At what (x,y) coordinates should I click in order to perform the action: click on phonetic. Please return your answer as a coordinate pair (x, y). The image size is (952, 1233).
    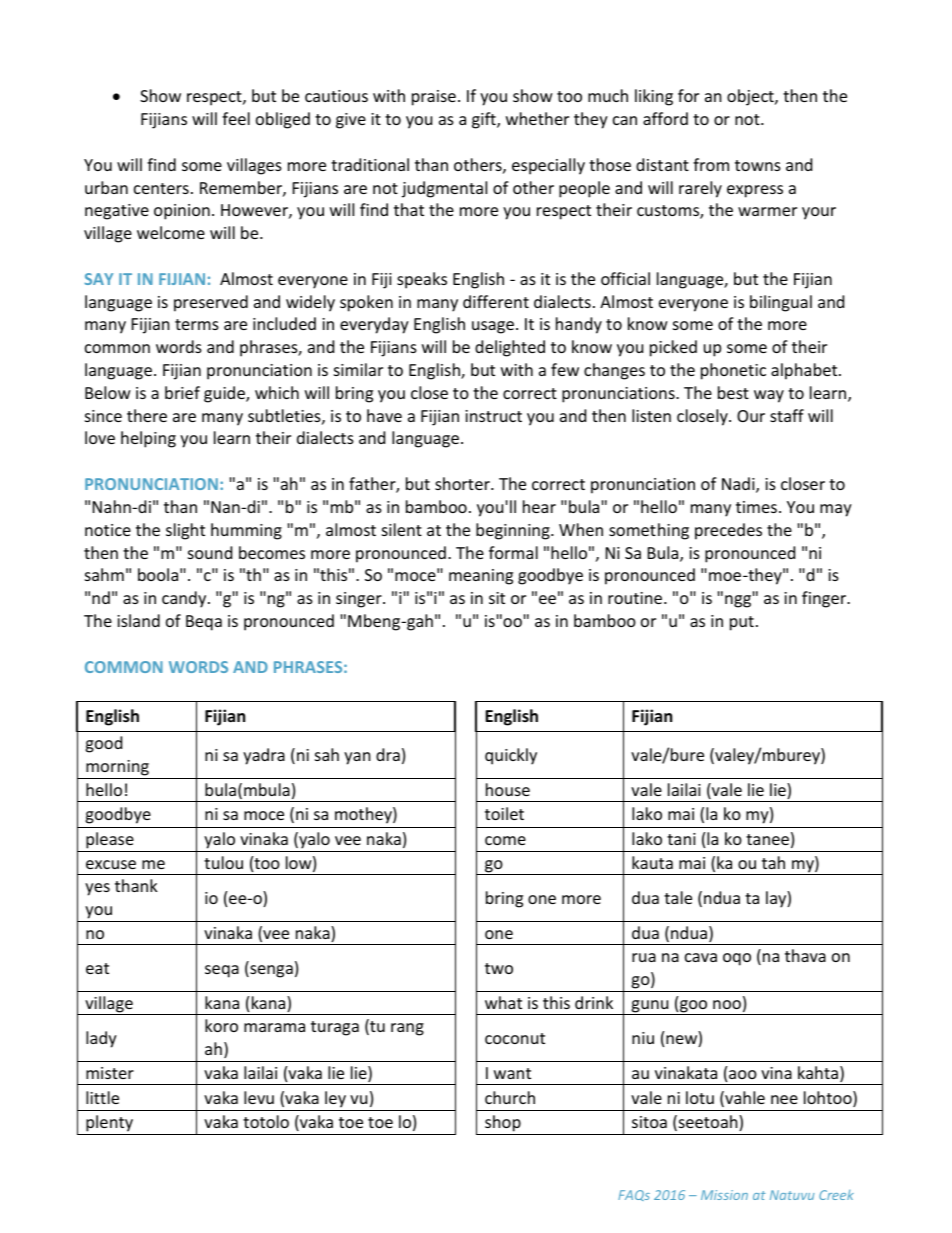
    Looking at the image, I should click on (733, 371).
